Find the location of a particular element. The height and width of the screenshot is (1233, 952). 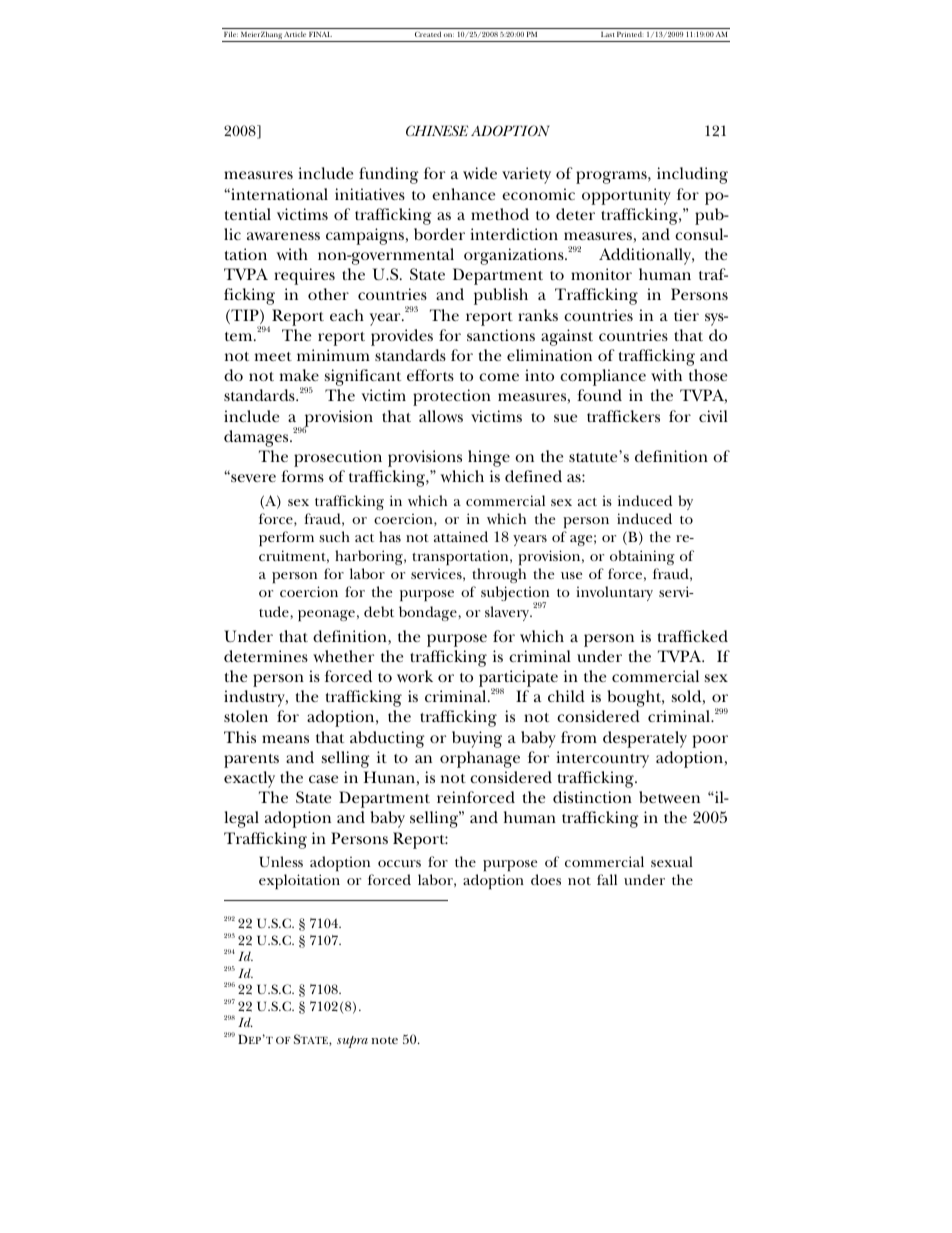

supra is located at coordinates (352, 1042).
